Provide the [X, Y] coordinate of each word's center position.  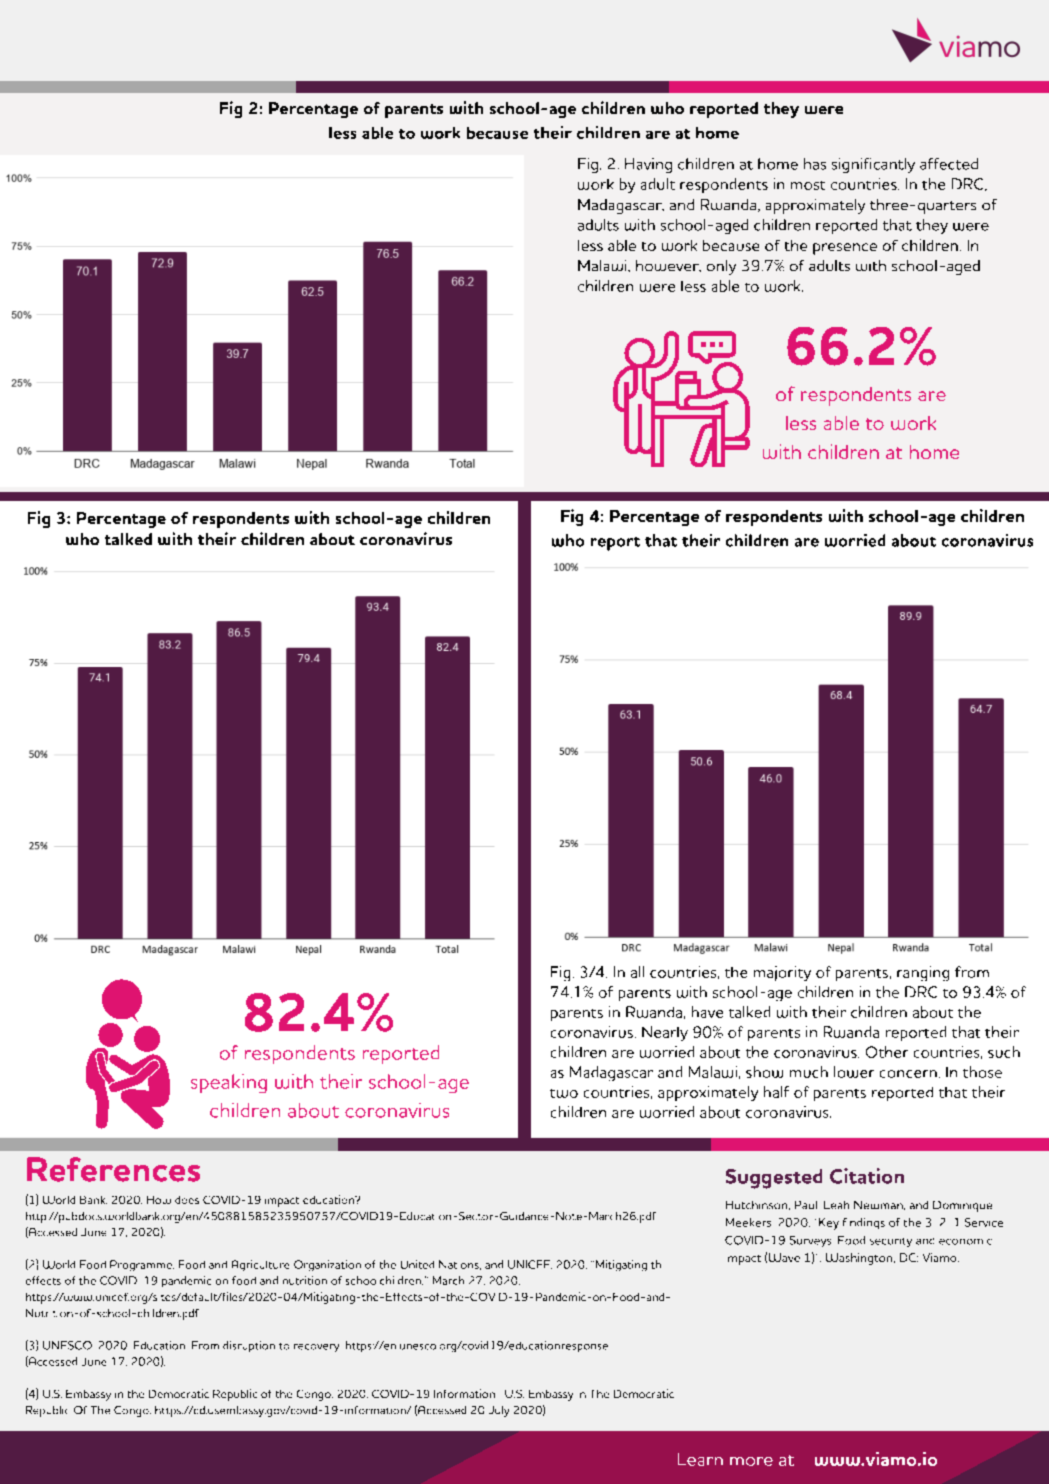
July [499, 1411]
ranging [923, 973]
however [668, 266]
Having [648, 165]
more [751, 1461]
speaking [229, 1083]
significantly [873, 165]
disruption [249, 1346]
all [637, 972]
